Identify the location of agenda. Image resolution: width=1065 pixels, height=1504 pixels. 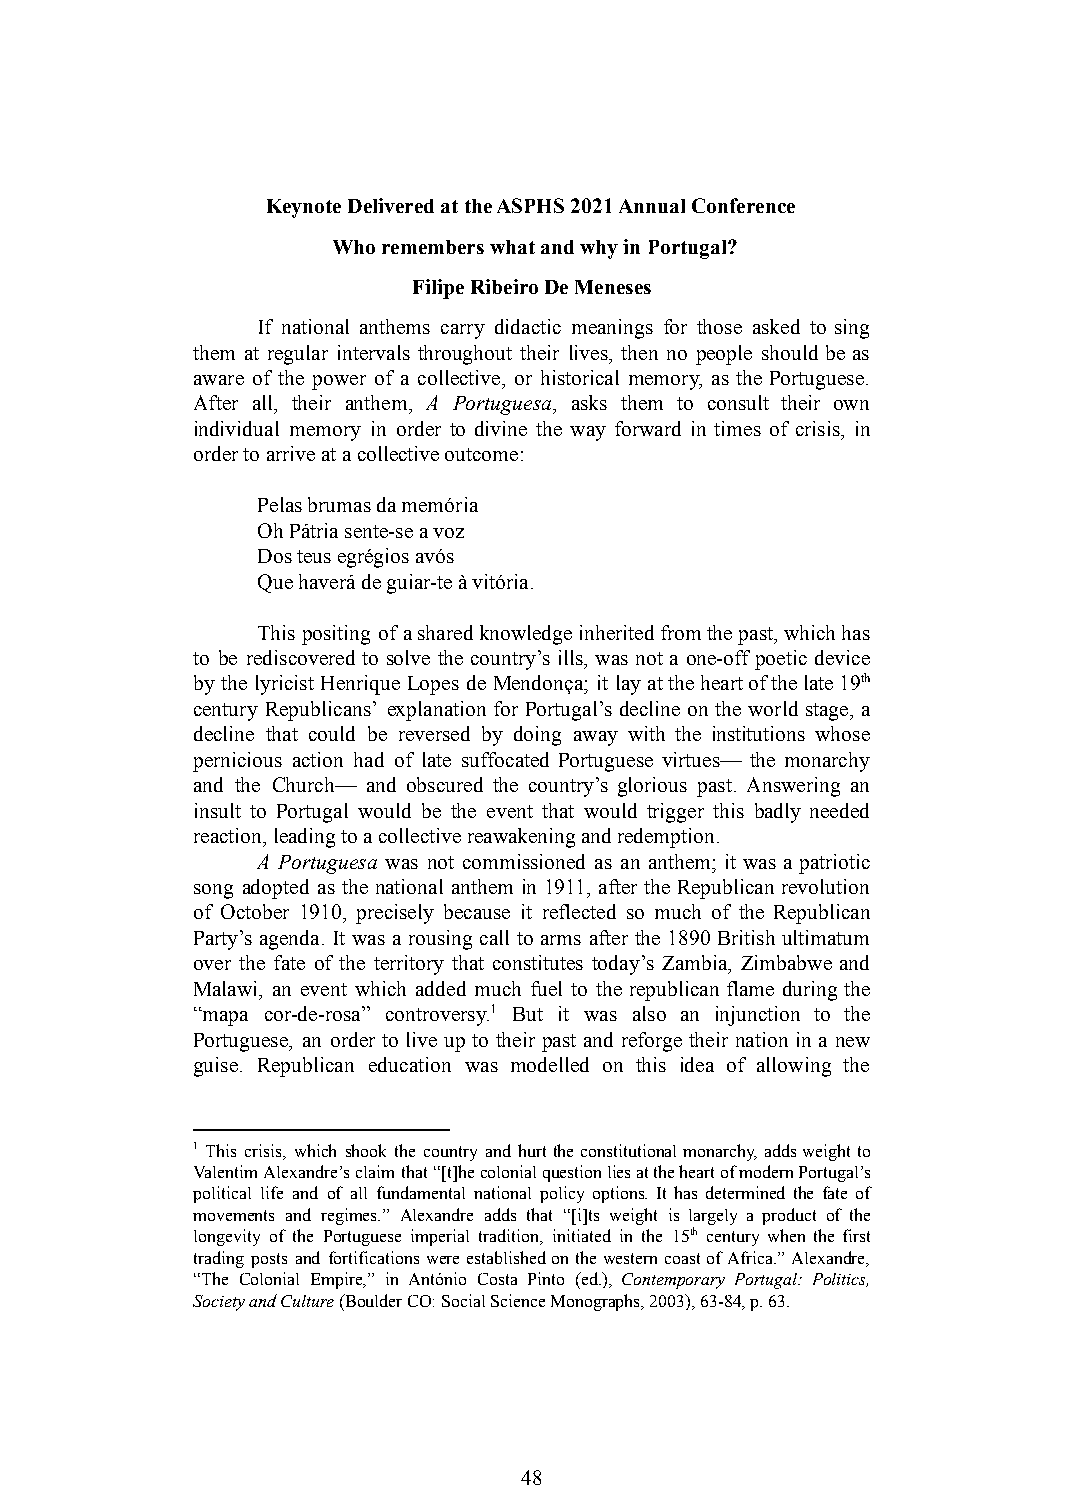
(289, 940).
